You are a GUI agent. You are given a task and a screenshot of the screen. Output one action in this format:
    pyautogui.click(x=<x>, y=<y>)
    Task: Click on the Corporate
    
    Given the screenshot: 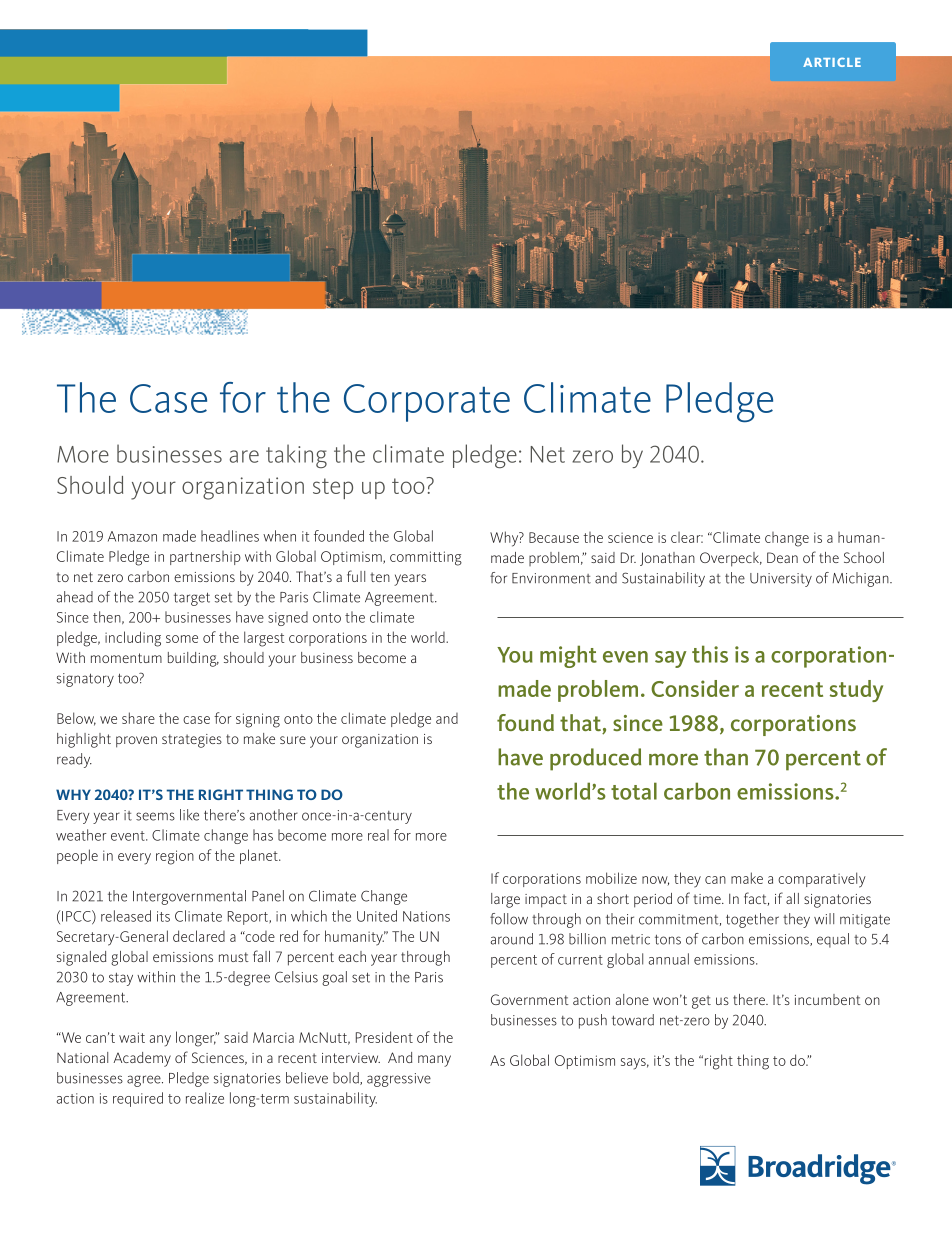 What is the action you would take?
    pyautogui.click(x=427, y=403)
